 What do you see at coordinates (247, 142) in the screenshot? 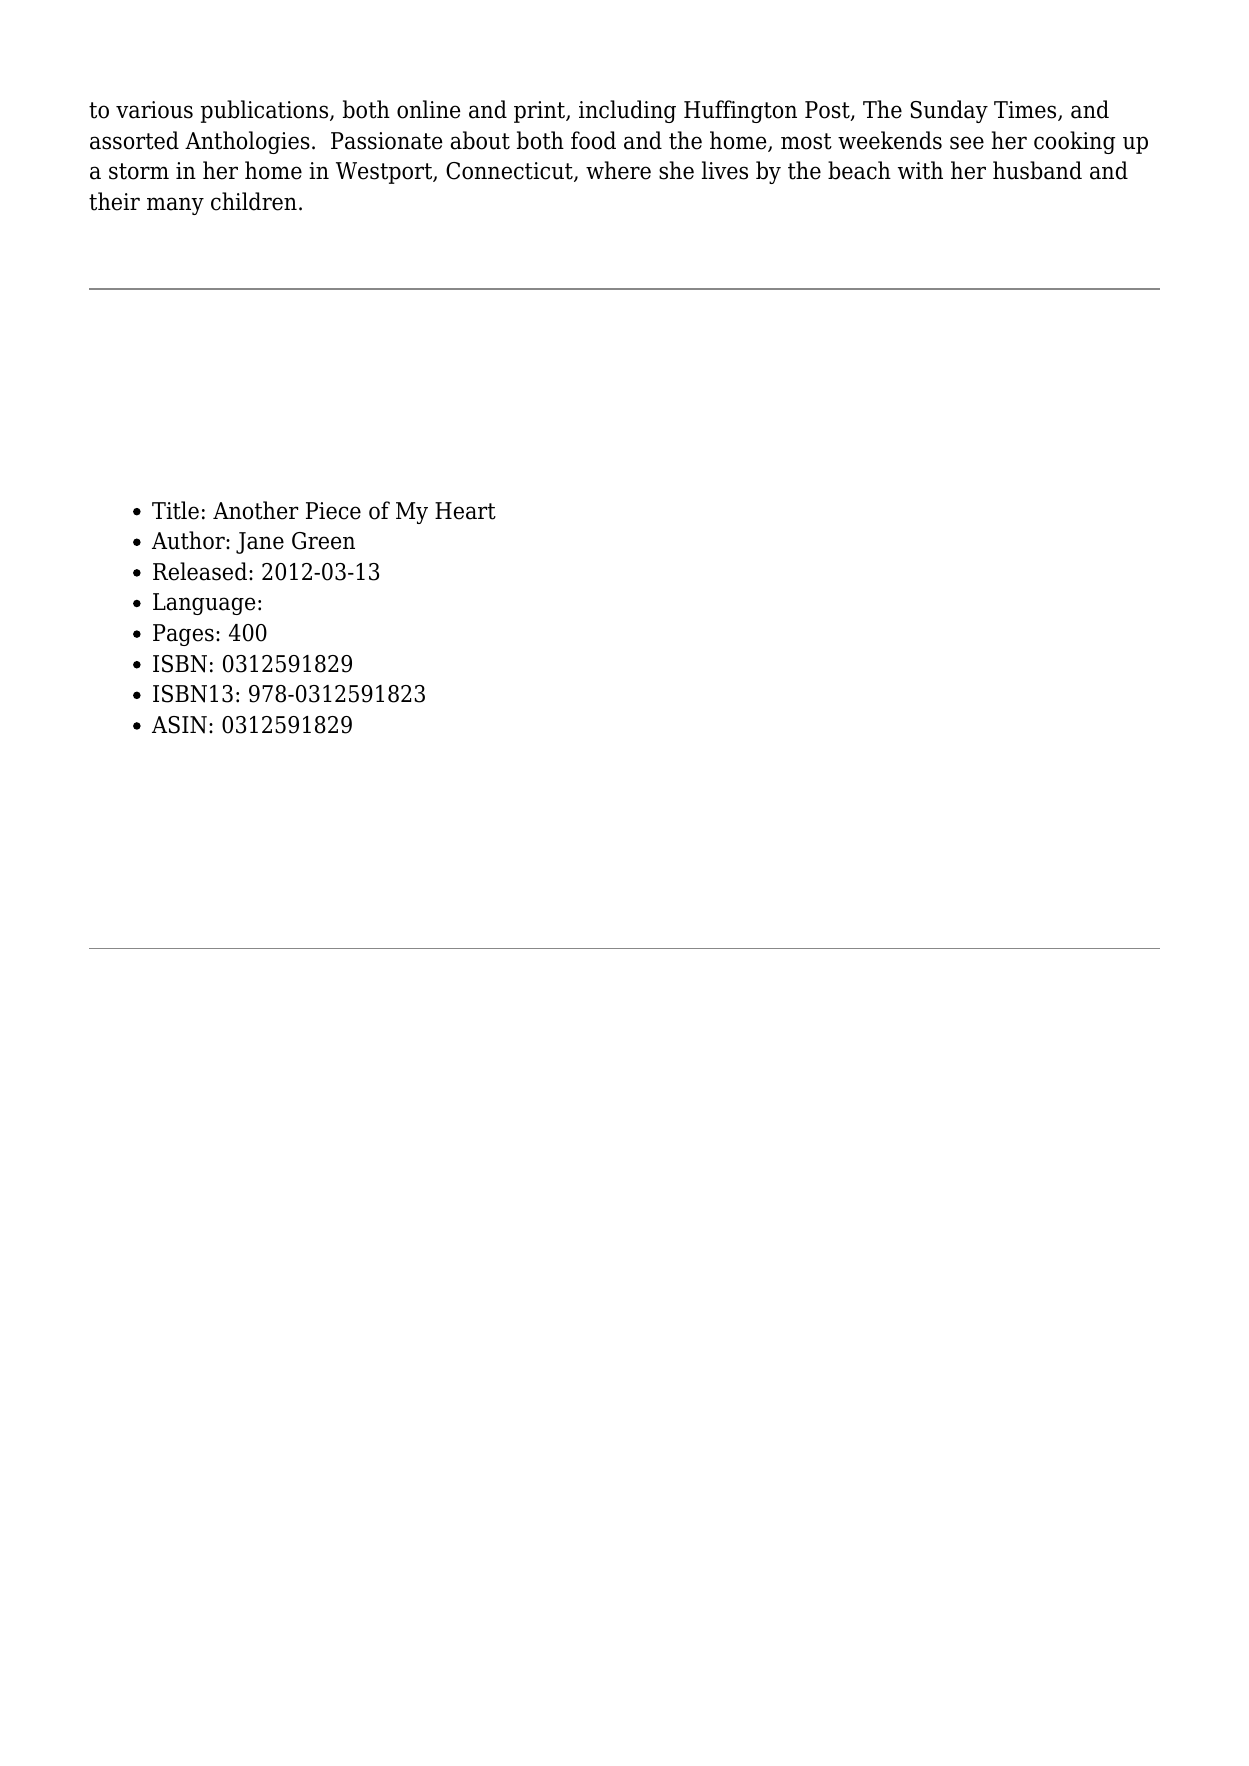
I see `Anthologies` at bounding box center [247, 142].
